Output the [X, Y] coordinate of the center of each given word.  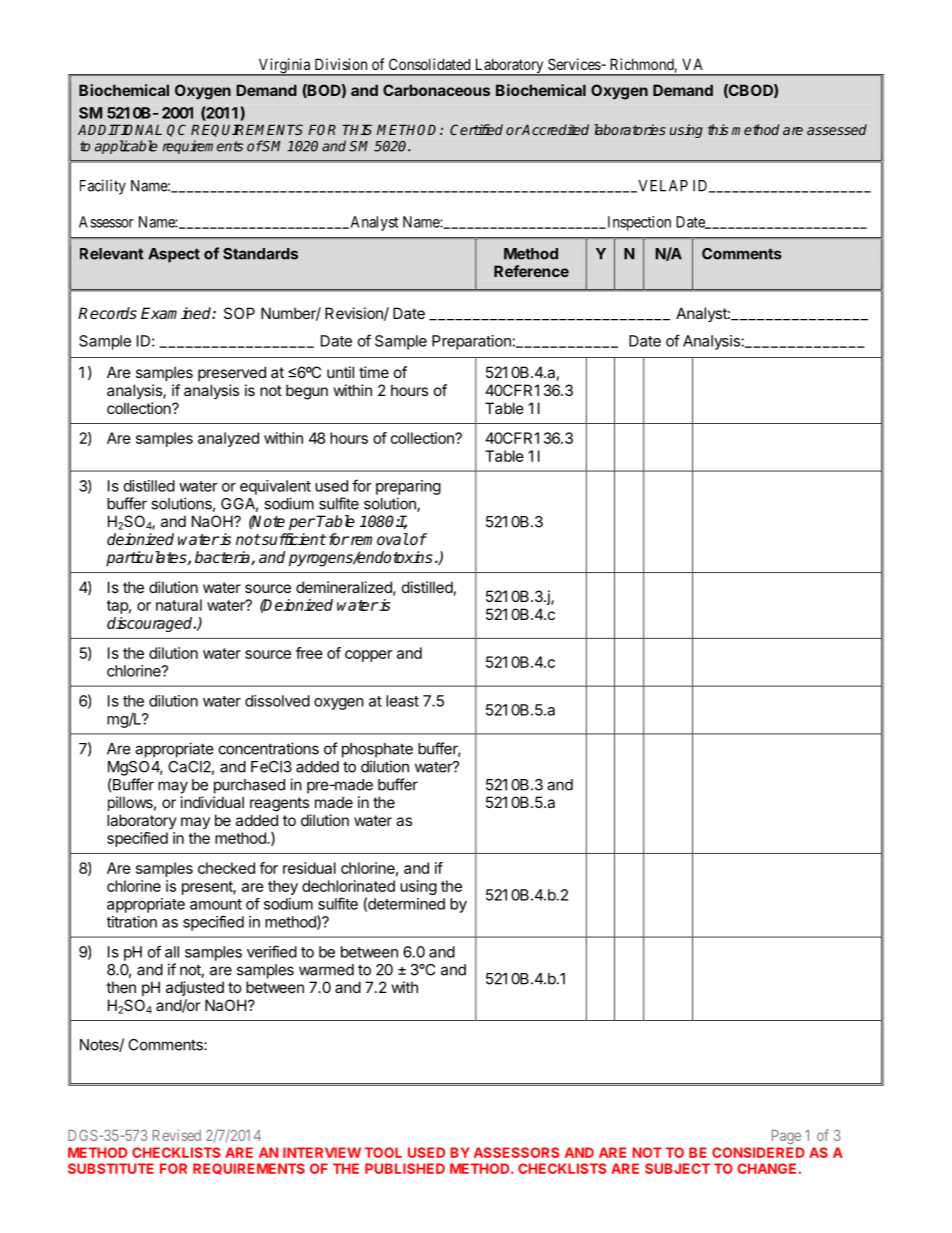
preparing [408, 487]
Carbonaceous [436, 90]
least [402, 701]
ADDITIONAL [120, 129]
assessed [837, 129]
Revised [177, 1135]
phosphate [377, 750]
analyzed [228, 439]
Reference [531, 271]
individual [212, 802]
